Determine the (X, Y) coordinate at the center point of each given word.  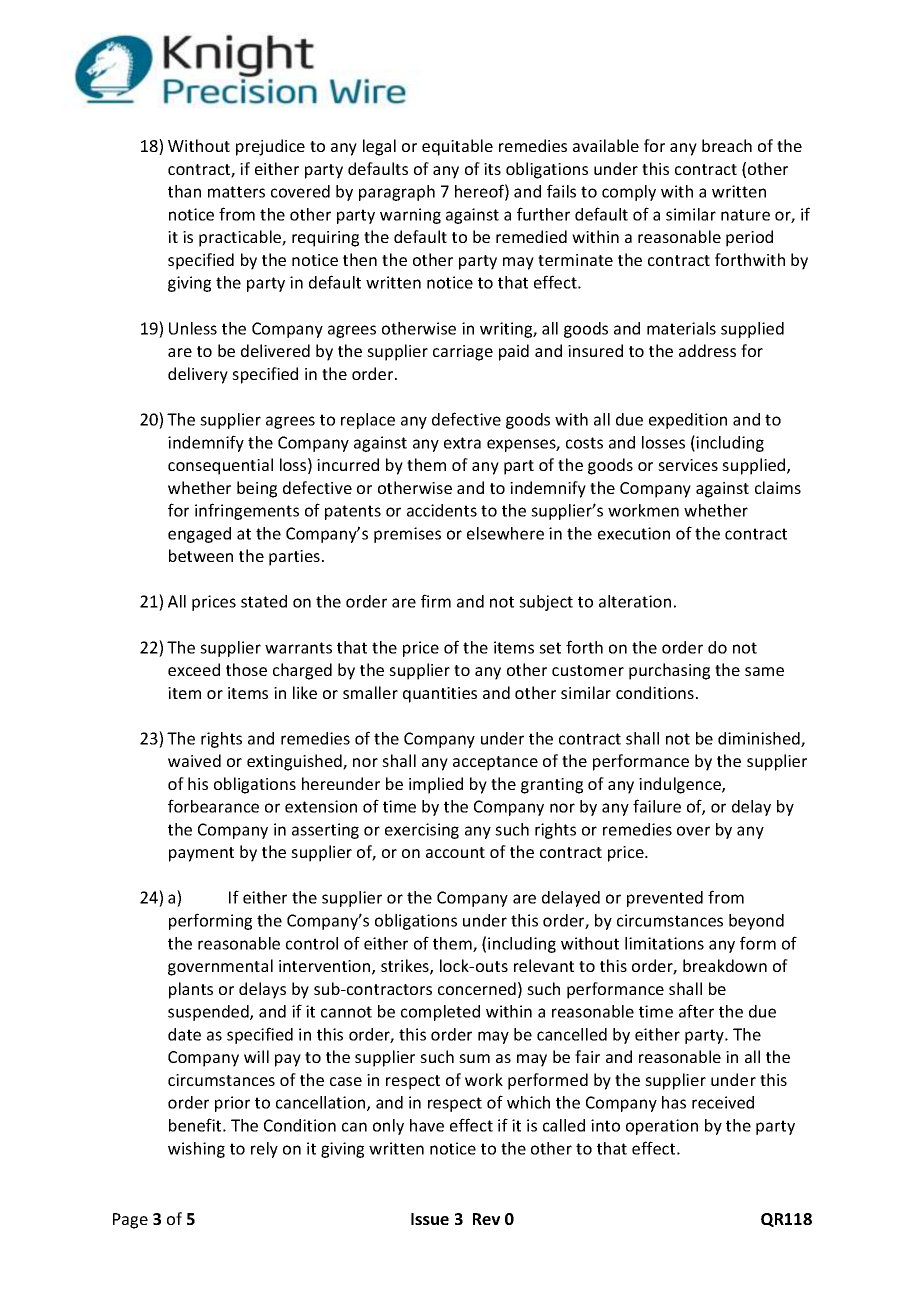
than (184, 191)
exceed (194, 669)
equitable (457, 147)
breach (727, 145)
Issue (430, 1219)
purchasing (669, 671)
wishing (196, 1150)
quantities (440, 695)
